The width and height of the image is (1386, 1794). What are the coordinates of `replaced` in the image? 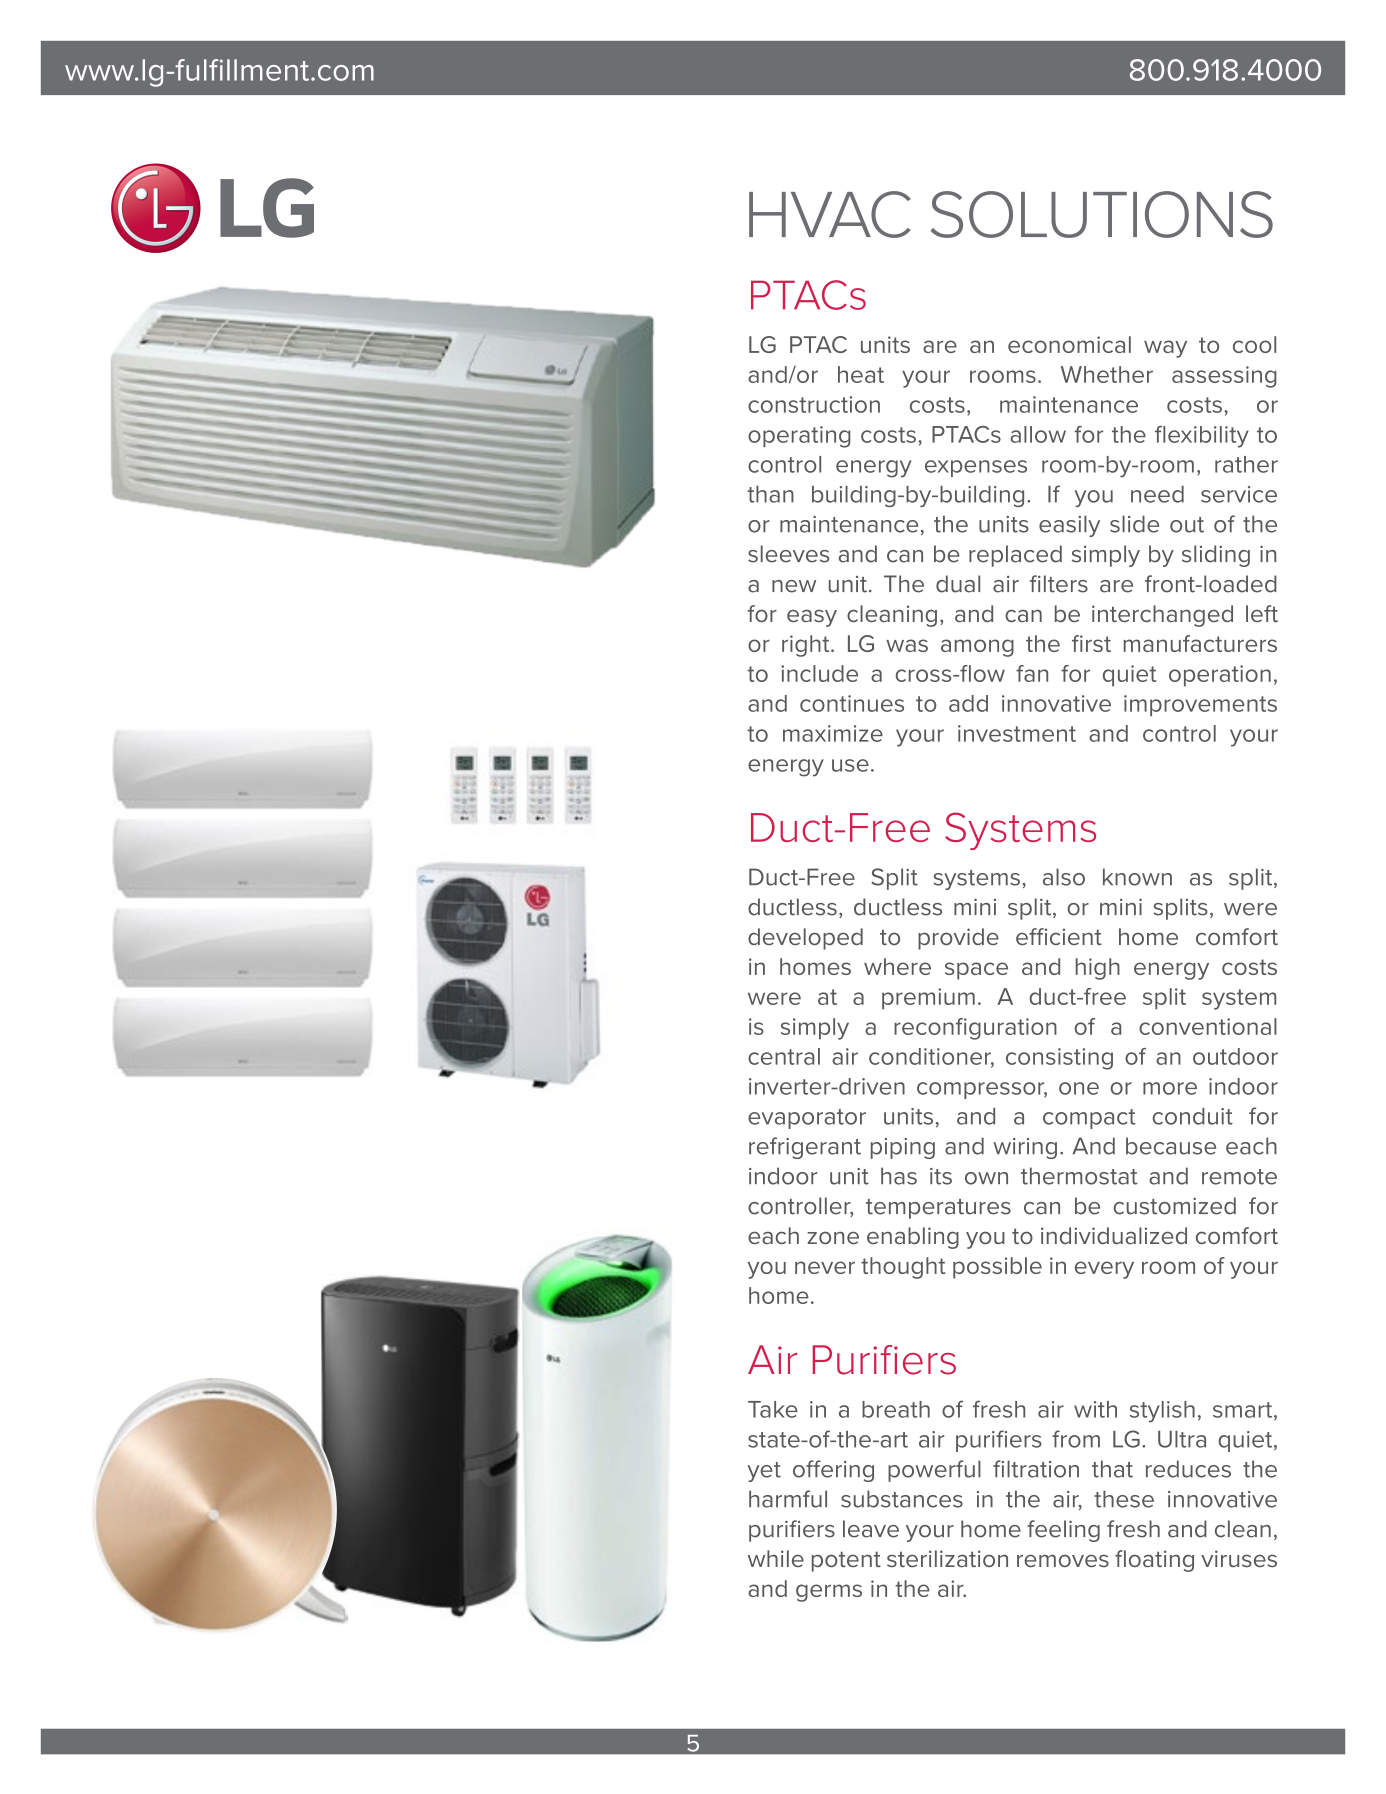 It's located at (1015, 556).
